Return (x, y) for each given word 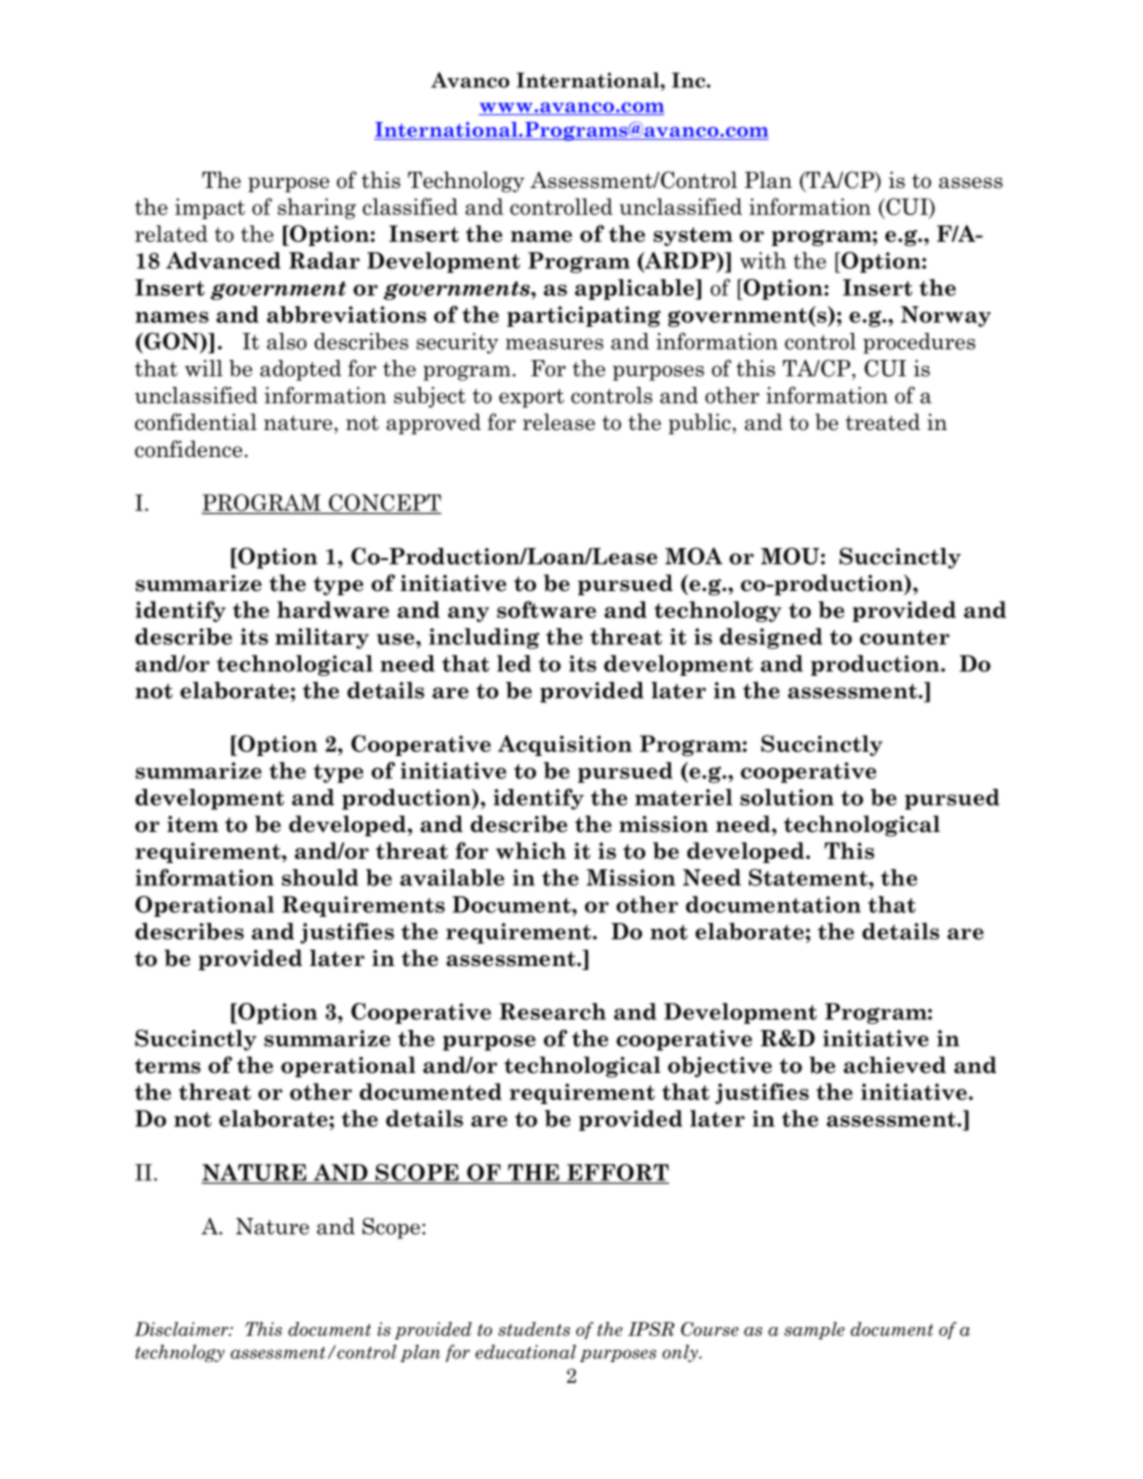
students (534, 1329)
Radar (324, 260)
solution (787, 797)
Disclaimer (182, 1329)
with (763, 260)
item (193, 824)
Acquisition (565, 745)
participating (584, 316)
